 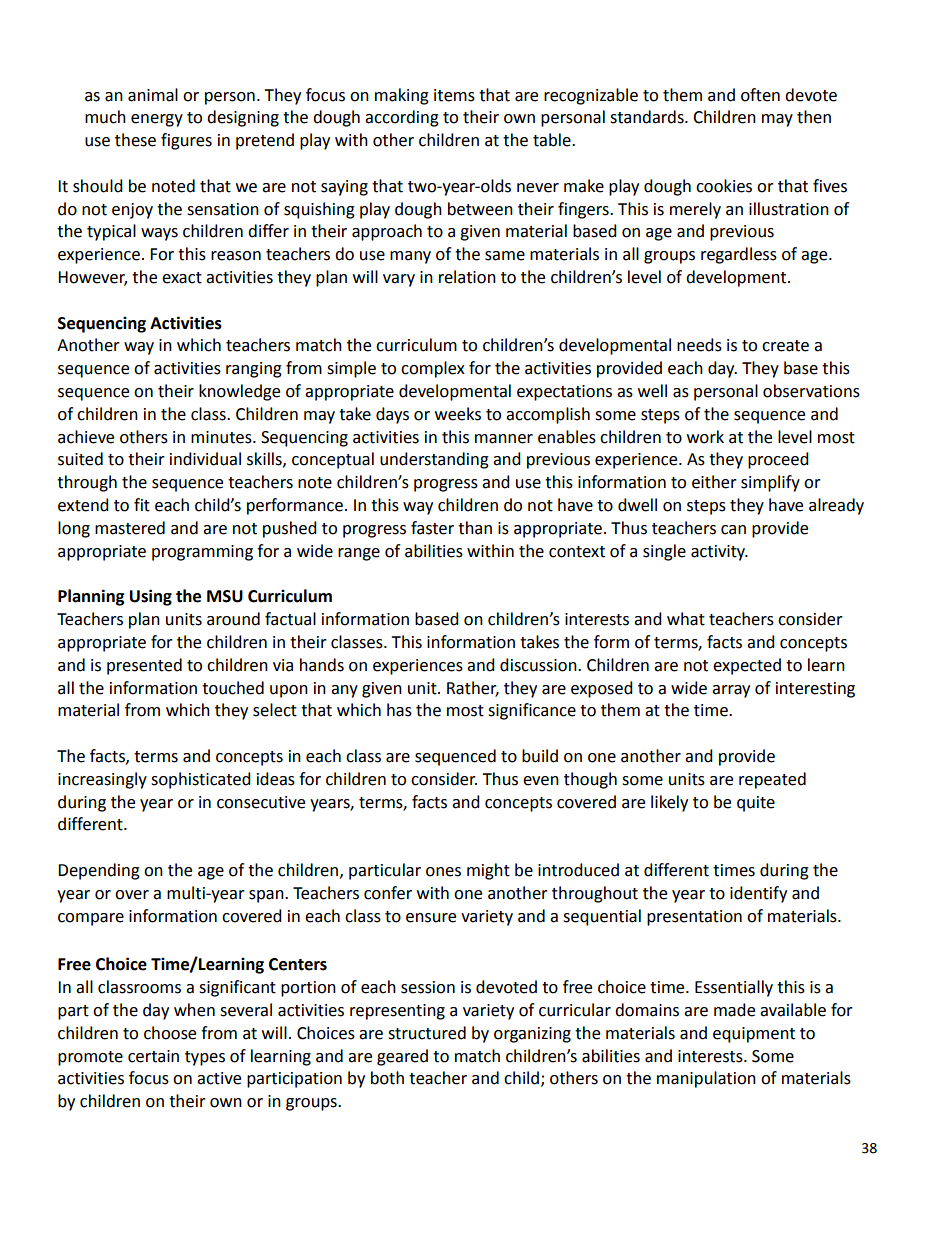 I want to click on often, so click(x=760, y=95).
